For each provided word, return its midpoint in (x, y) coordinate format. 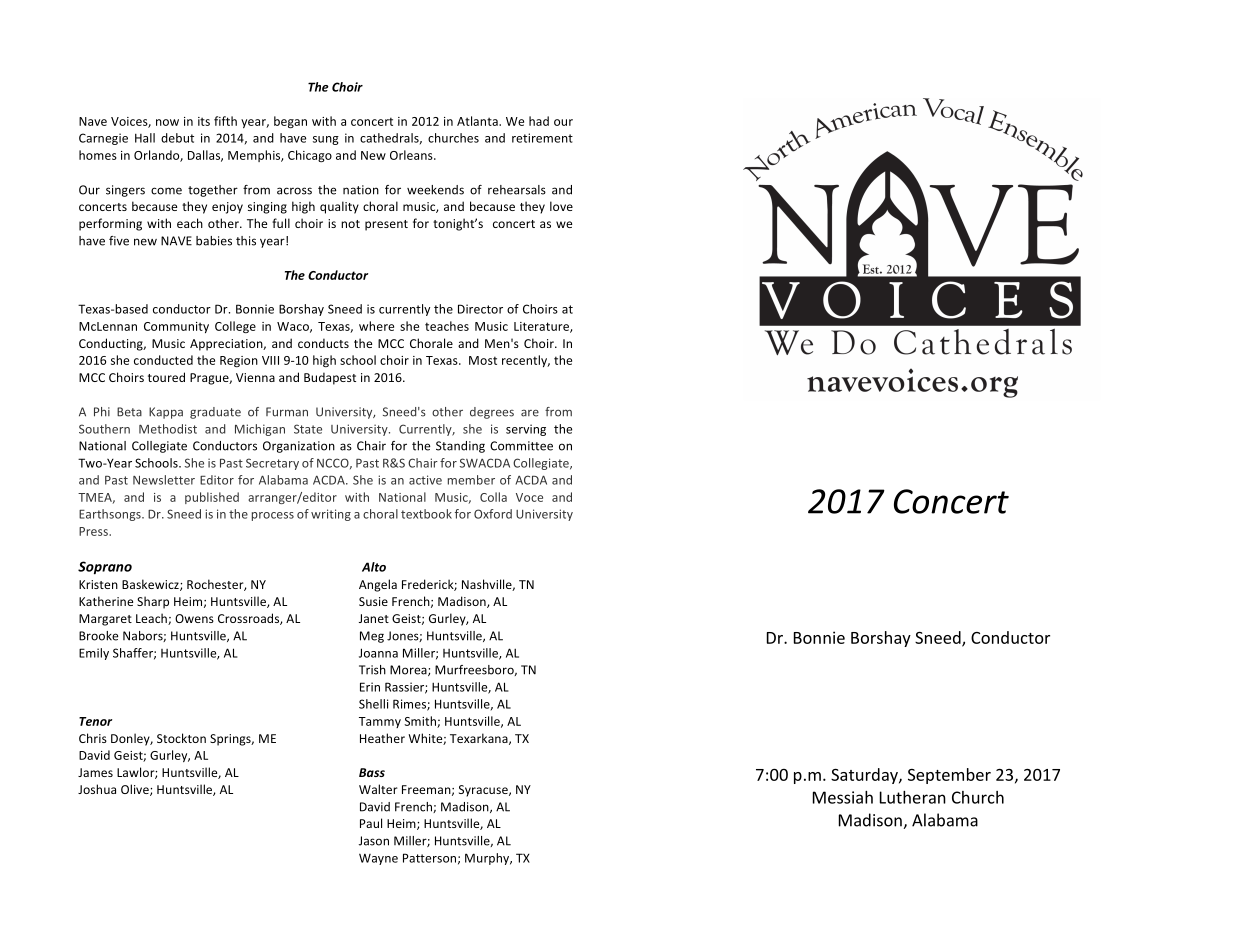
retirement (542, 138)
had (539, 121)
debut (177, 138)
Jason (374, 841)
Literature (542, 327)
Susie (373, 601)
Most (483, 360)
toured (166, 377)
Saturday (865, 776)
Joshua (97, 789)
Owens (194, 618)
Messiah (843, 797)
